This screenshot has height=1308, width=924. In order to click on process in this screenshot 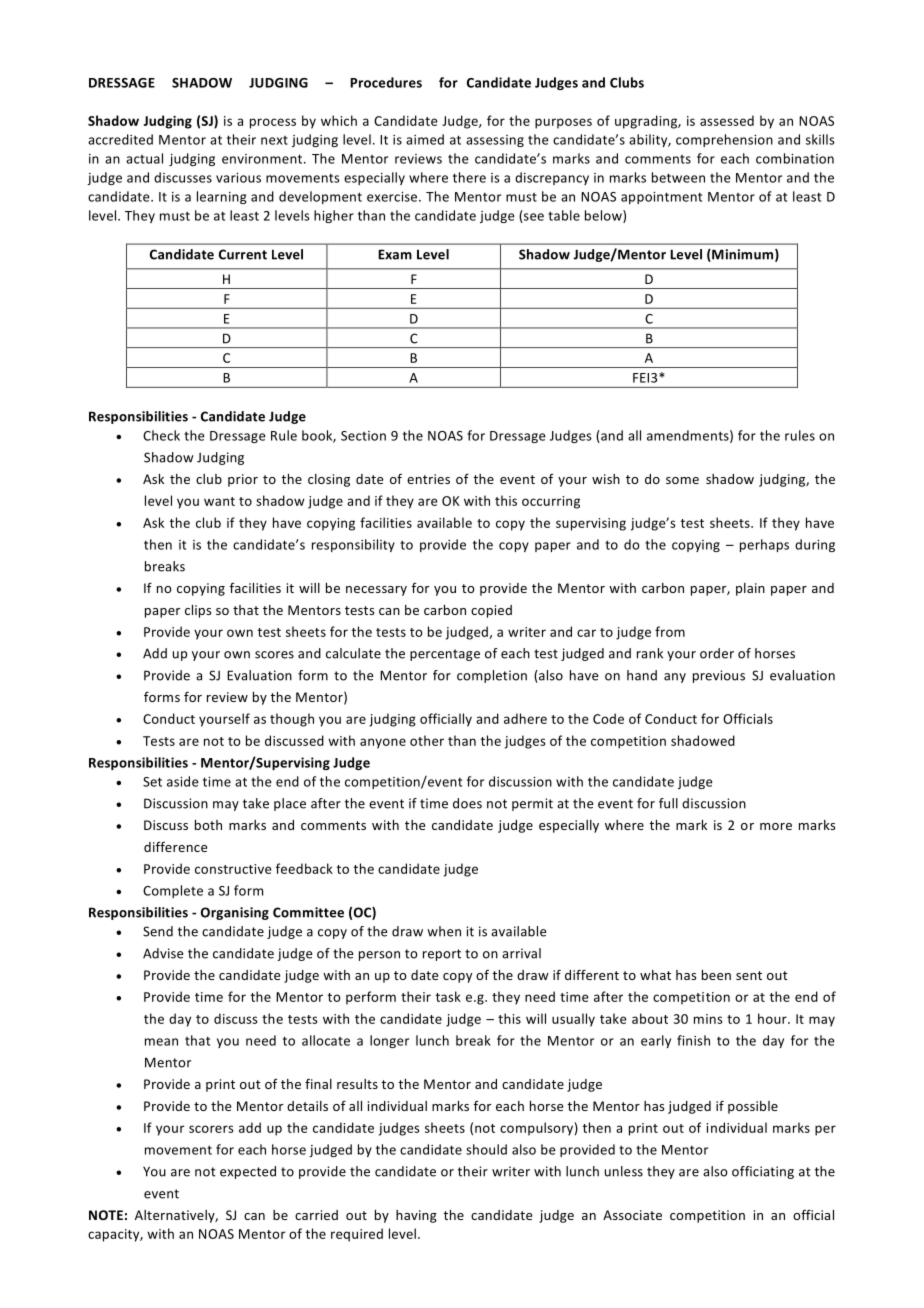, I will do `click(273, 123)`.
